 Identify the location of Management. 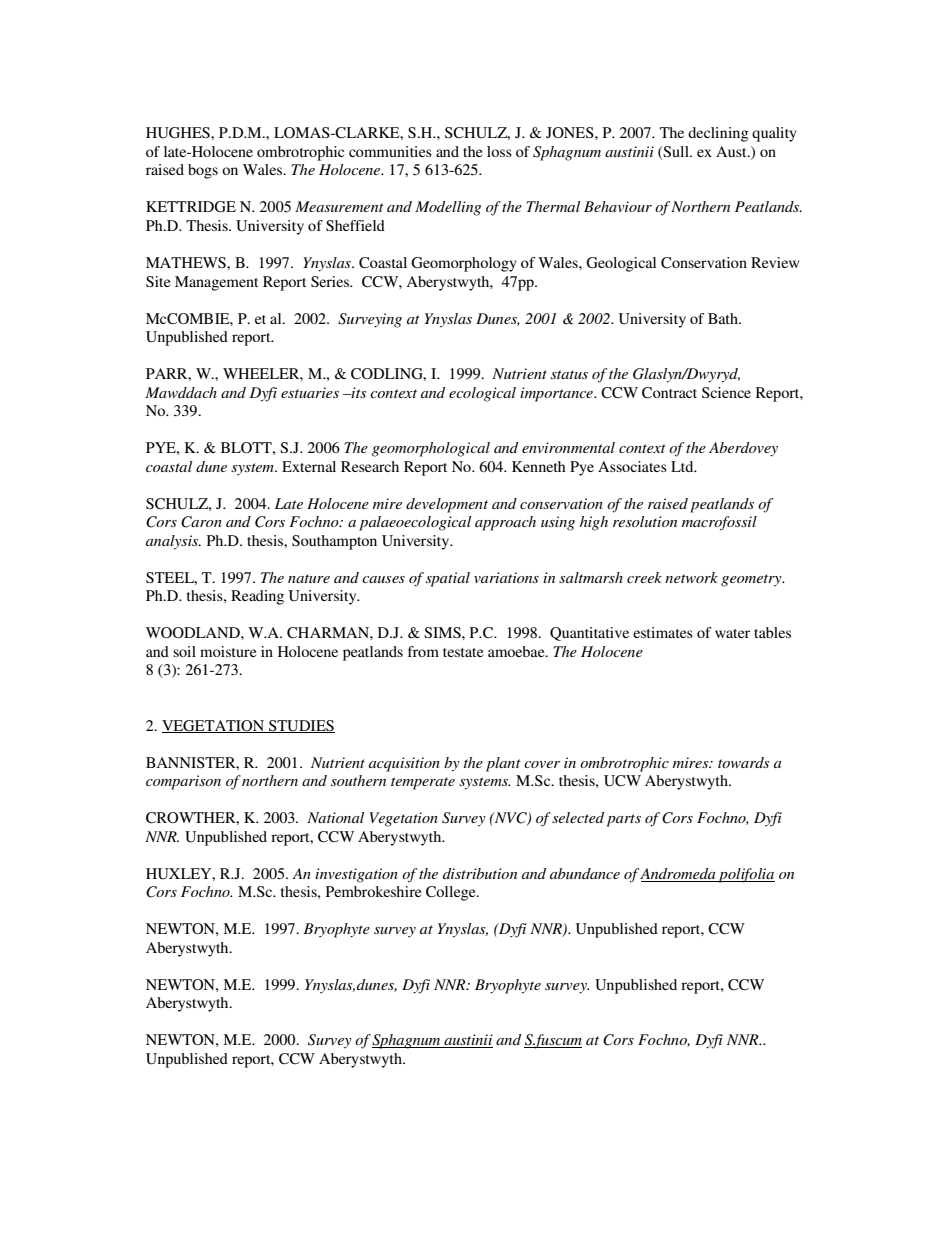
(216, 283).
